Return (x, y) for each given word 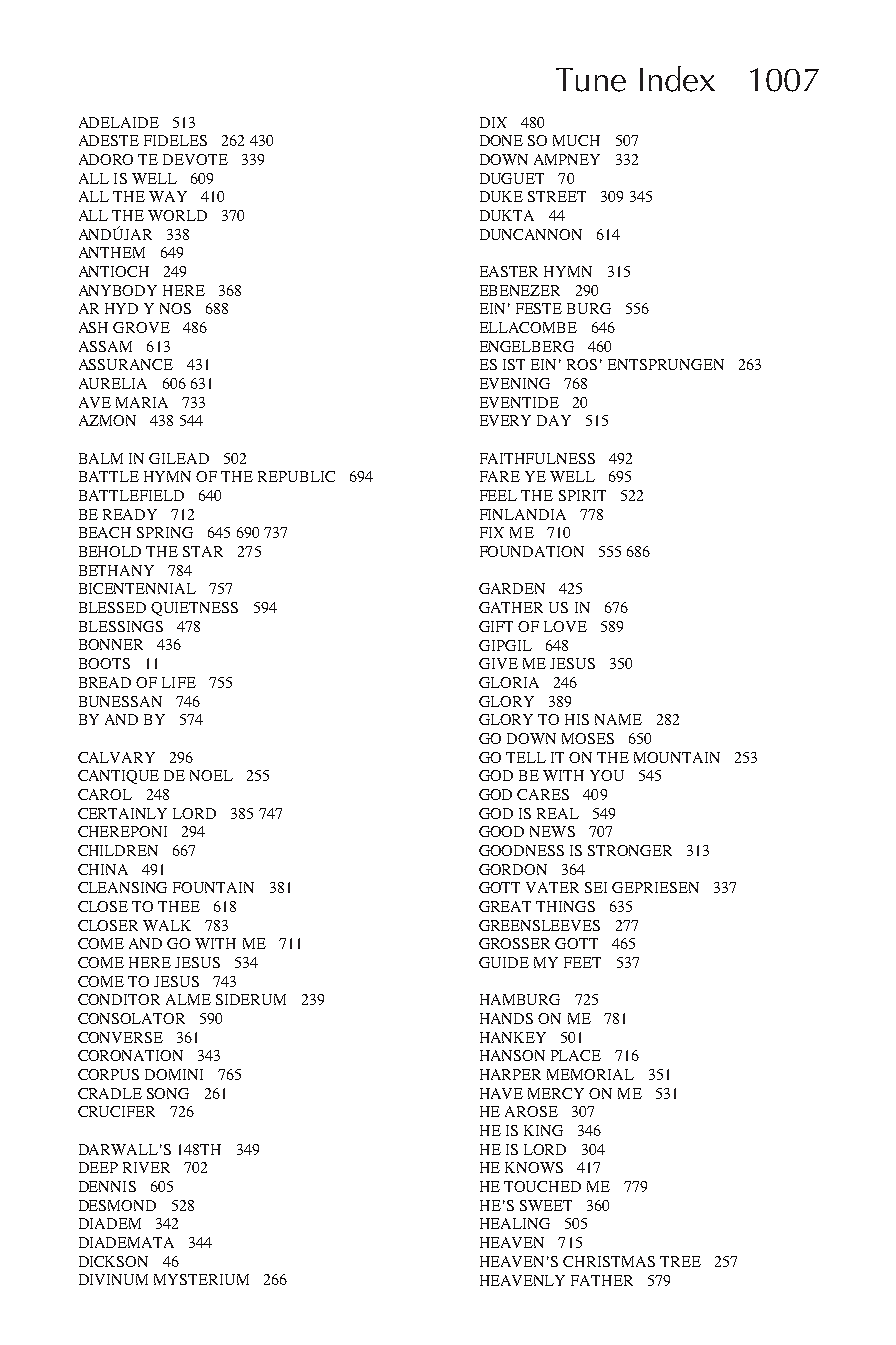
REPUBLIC (296, 476)
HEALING (515, 1223)
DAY (554, 420)
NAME (618, 719)
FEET (582, 962)
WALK (167, 925)
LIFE (179, 682)
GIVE (498, 663)
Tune (591, 80)
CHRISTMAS (609, 1261)
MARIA (142, 402)
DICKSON (113, 1261)
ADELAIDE (119, 122)
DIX (493, 122)
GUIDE (504, 962)
